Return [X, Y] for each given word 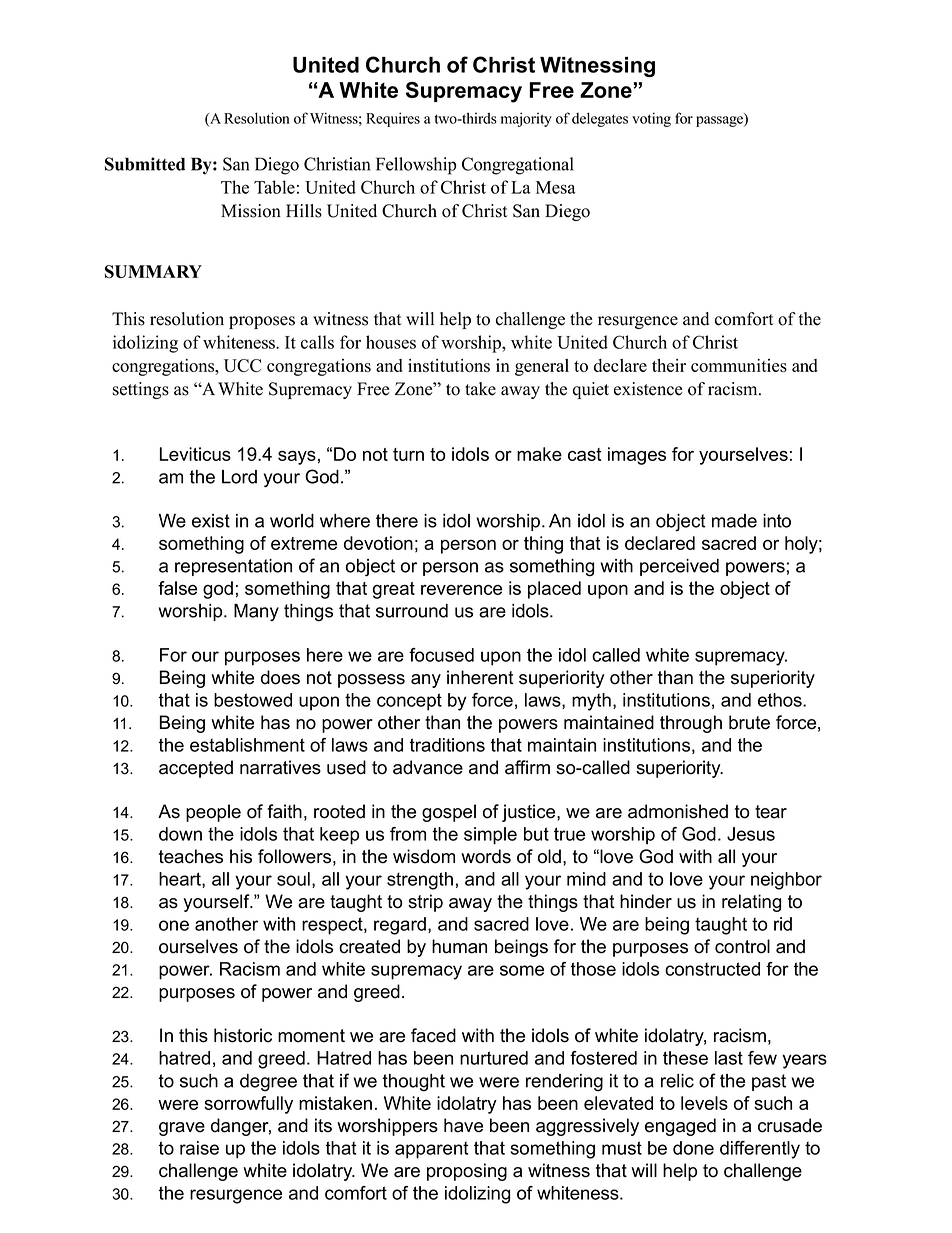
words [486, 856]
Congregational [517, 166]
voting [651, 119]
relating [751, 903]
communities [739, 365]
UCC [242, 365]
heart [181, 880]
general [542, 367]
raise [199, 1148]
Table [274, 187]
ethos [781, 700]
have [463, 1125]
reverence [461, 590]
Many [256, 612]
